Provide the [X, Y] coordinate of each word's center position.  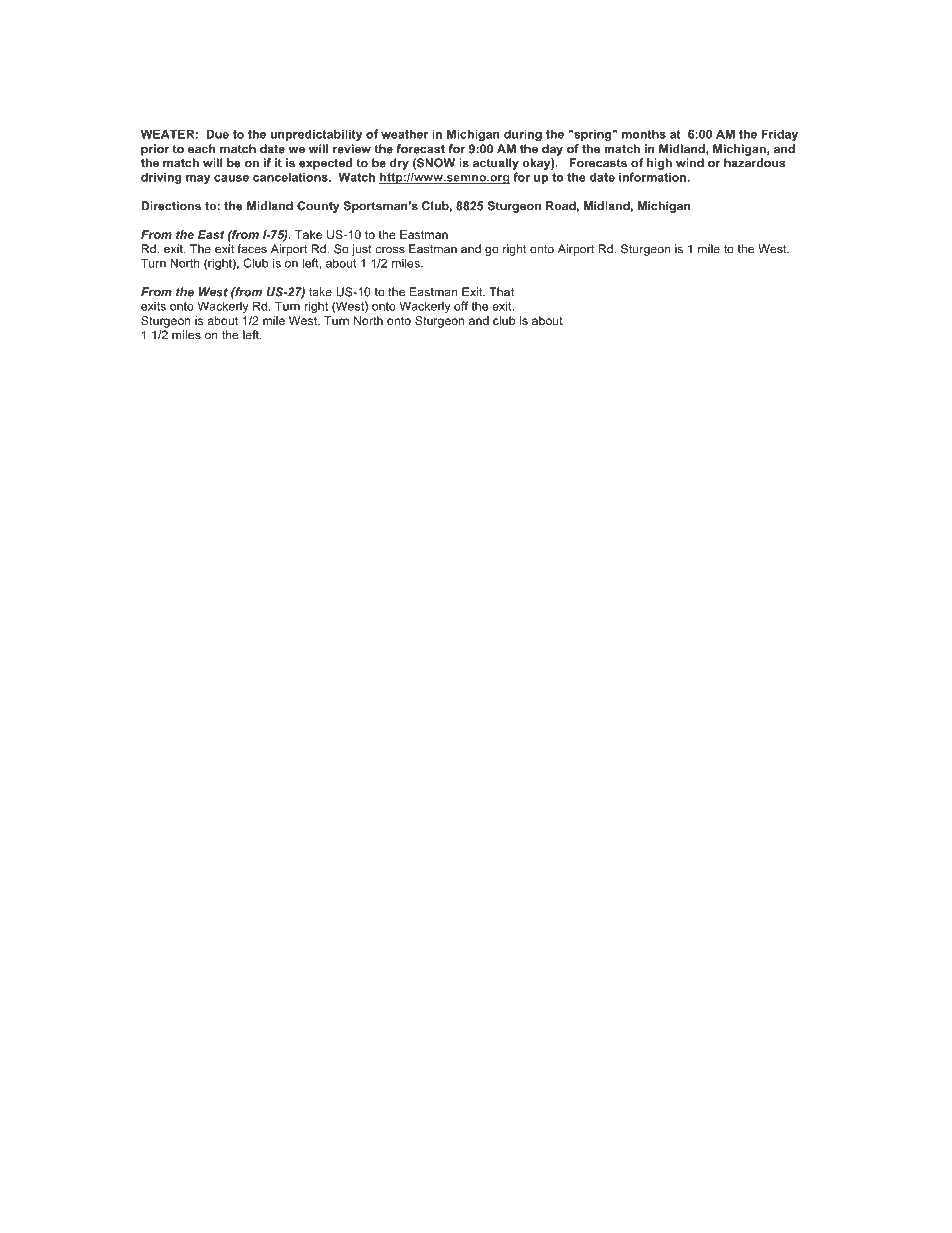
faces [252, 249]
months [644, 134]
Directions [171, 206]
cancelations [291, 177]
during [523, 135]
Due [217, 134]
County [318, 207]
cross [390, 250]
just [362, 250]
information [654, 177]
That [501, 292]
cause [231, 178]
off [461, 306]
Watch [357, 177]
